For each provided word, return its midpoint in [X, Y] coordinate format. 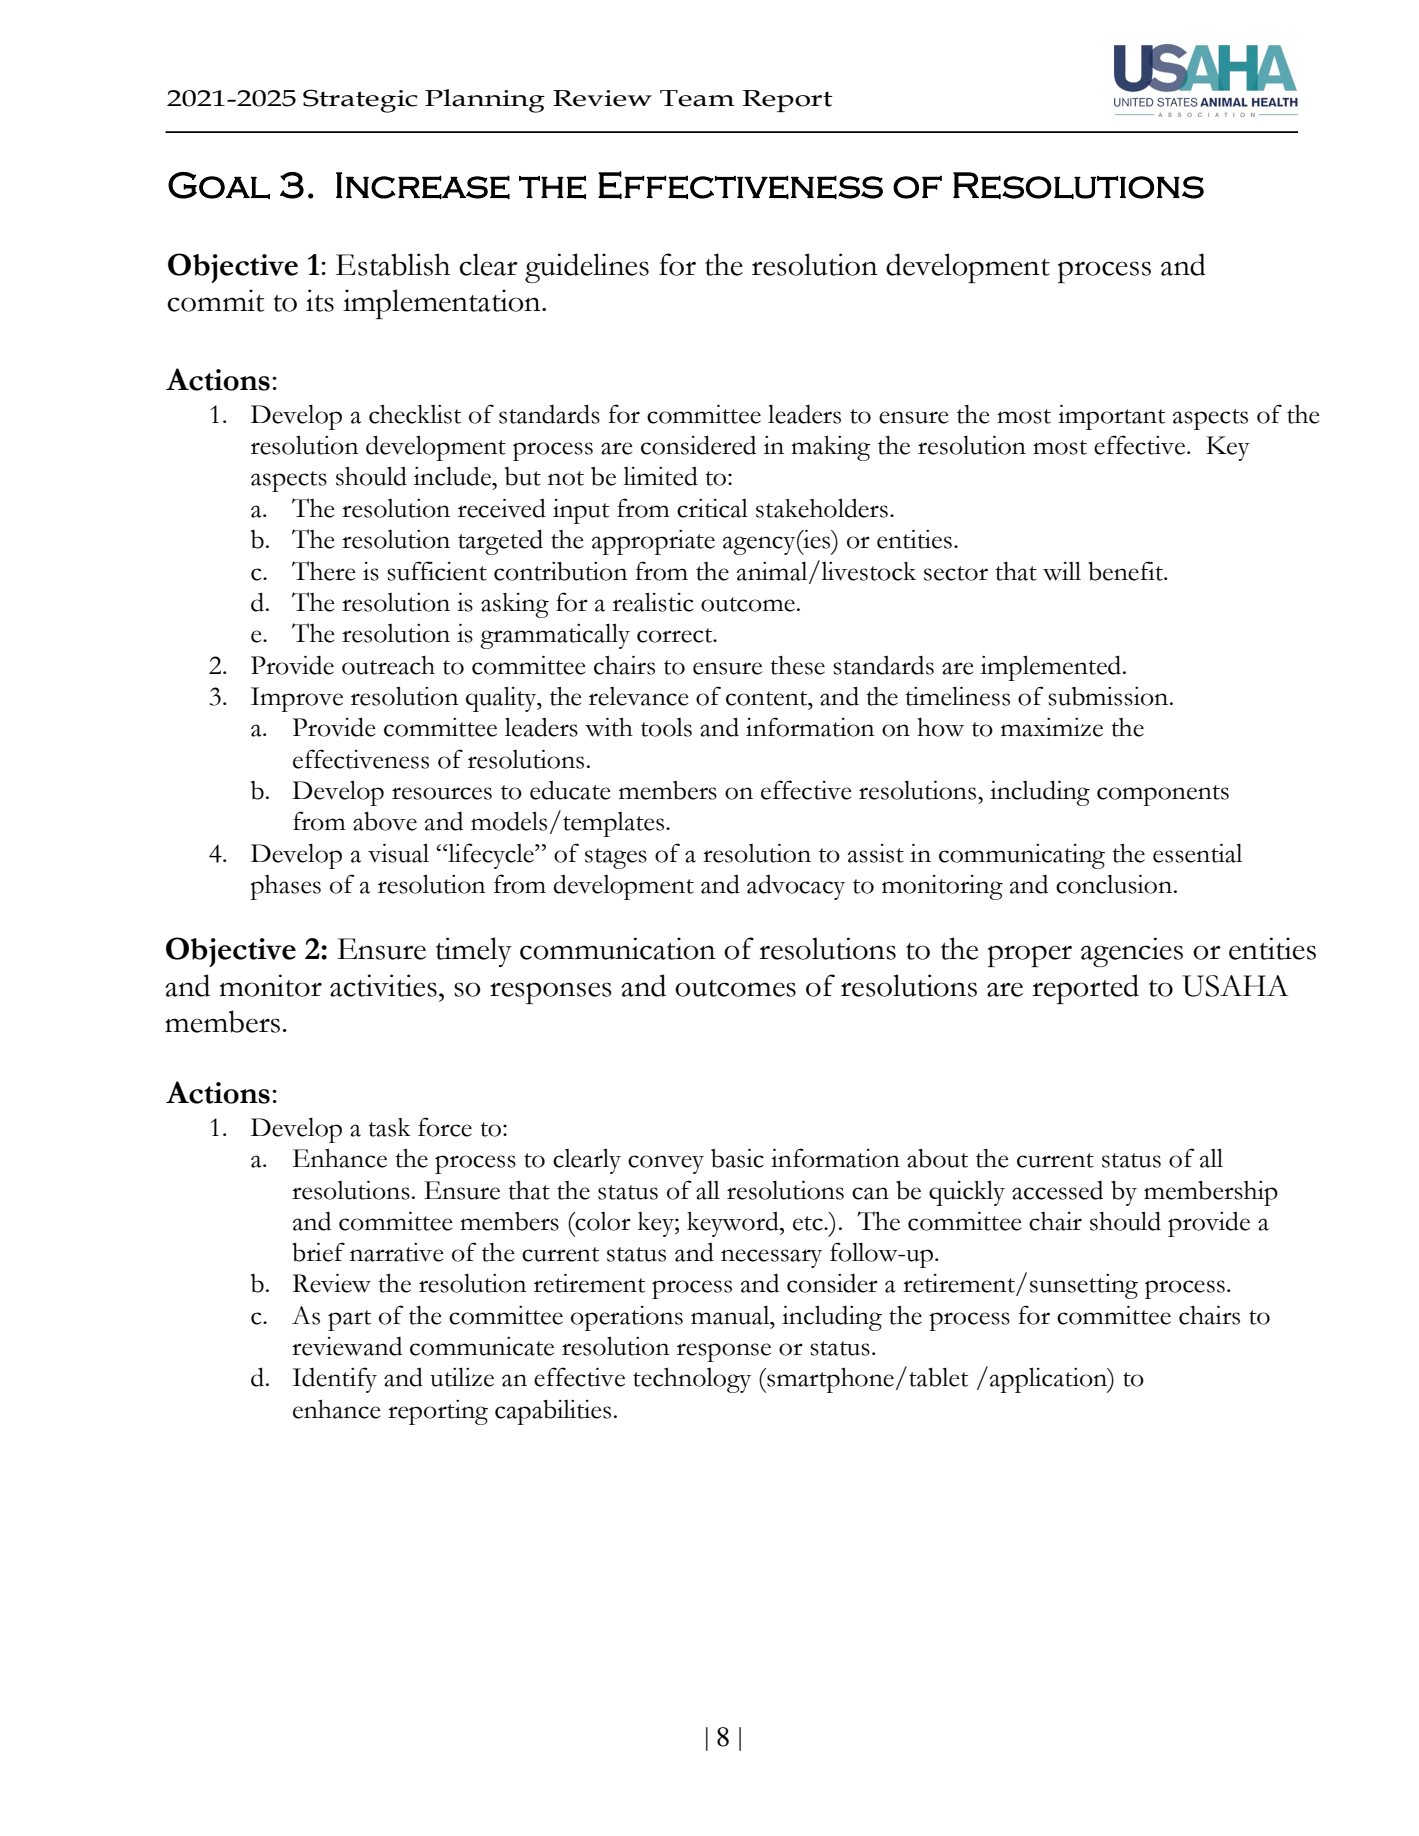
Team [697, 98]
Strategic [360, 101]
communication [618, 948]
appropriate [653, 542]
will [1062, 571]
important [1111, 417]
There [323, 571]
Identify [335, 1380]
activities [383, 985]
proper [1030, 956]
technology [692, 1380]
